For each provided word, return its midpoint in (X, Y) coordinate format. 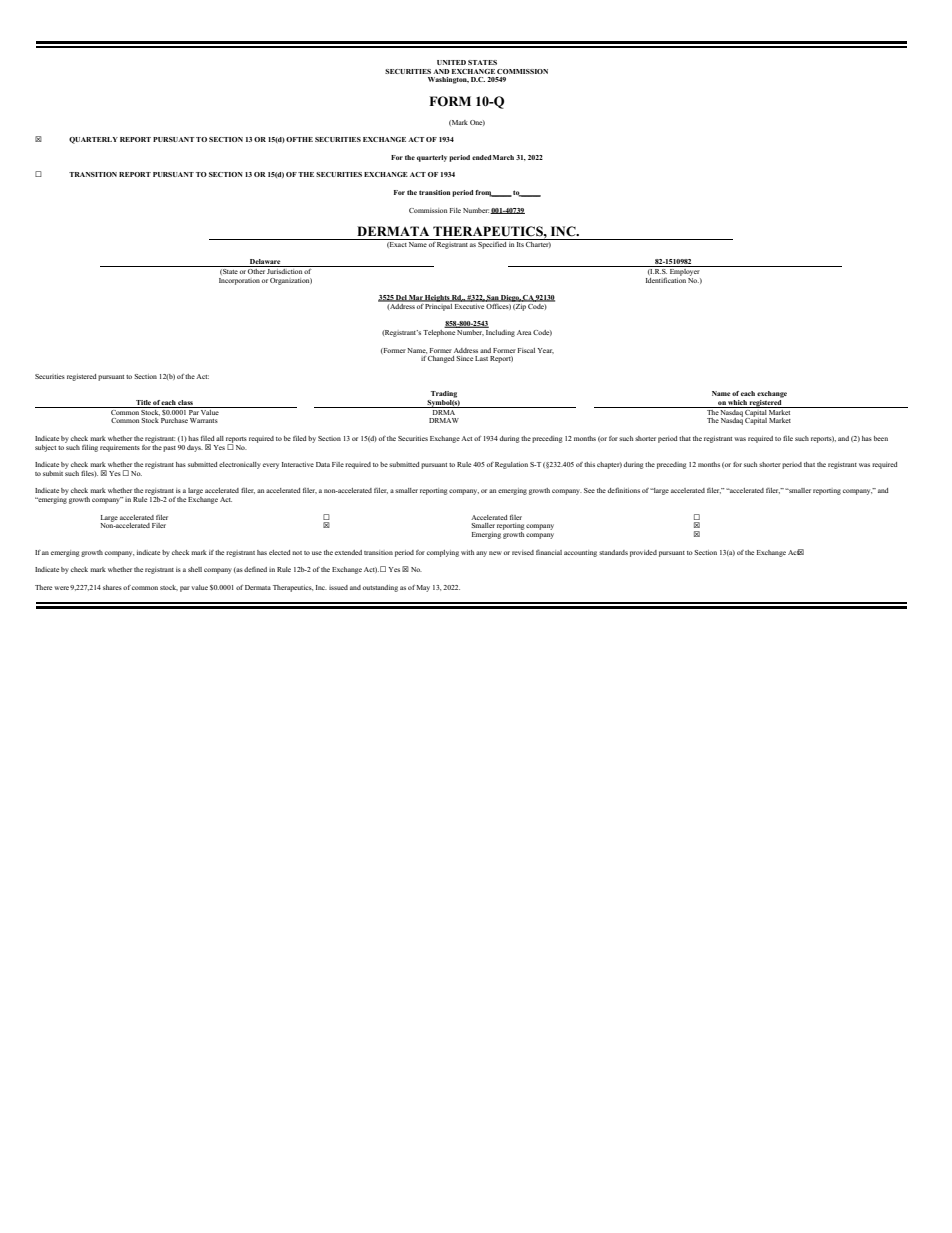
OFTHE (299, 139)
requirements (120, 448)
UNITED (451, 62)
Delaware (265, 263)
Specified (492, 244)
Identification (666, 279)
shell (195, 569)
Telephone (440, 332)
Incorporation (239, 281)
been (881, 438)
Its (520, 243)
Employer (685, 271)
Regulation (511, 465)
